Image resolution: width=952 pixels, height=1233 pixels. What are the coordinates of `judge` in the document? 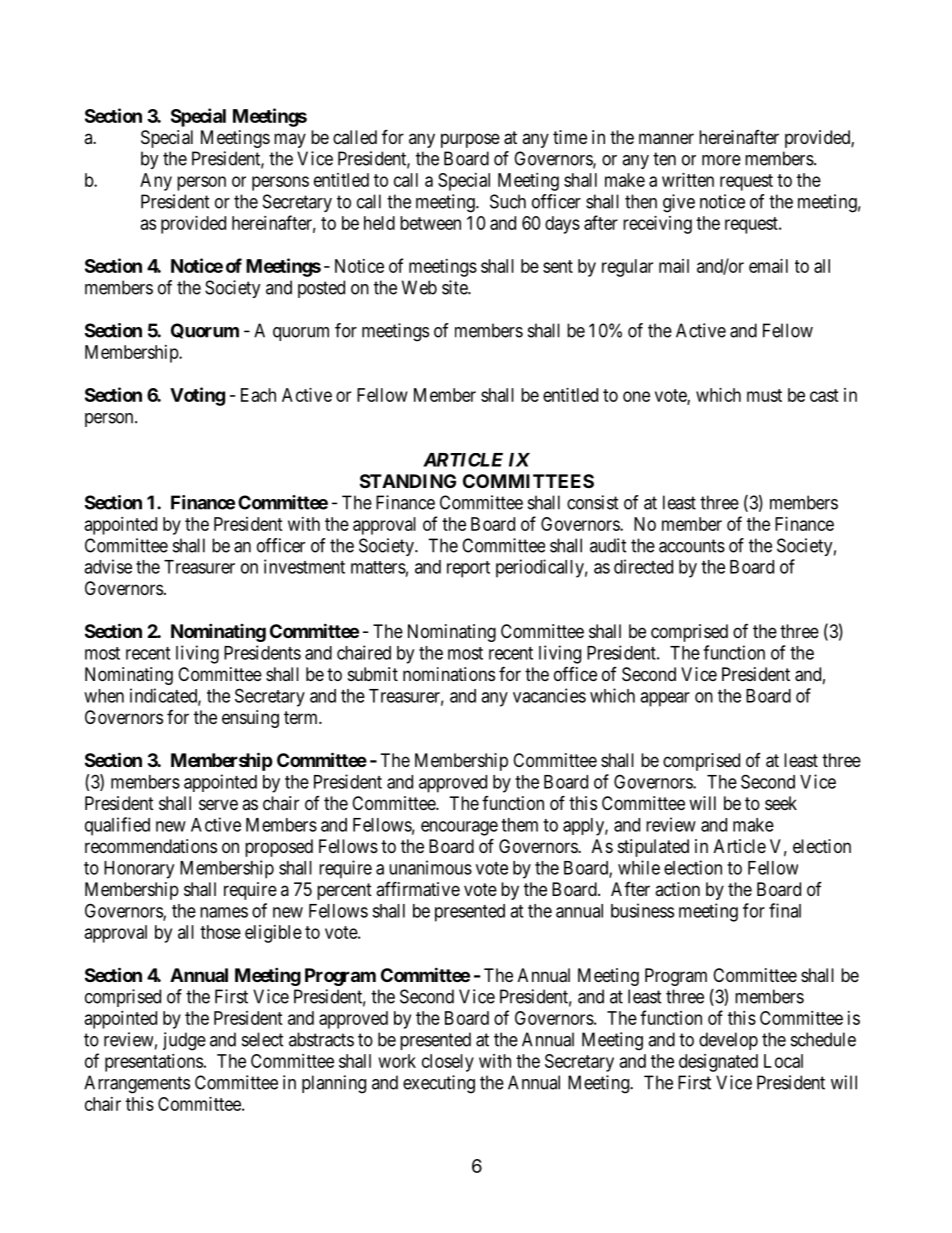 It's located at (184, 1041).
